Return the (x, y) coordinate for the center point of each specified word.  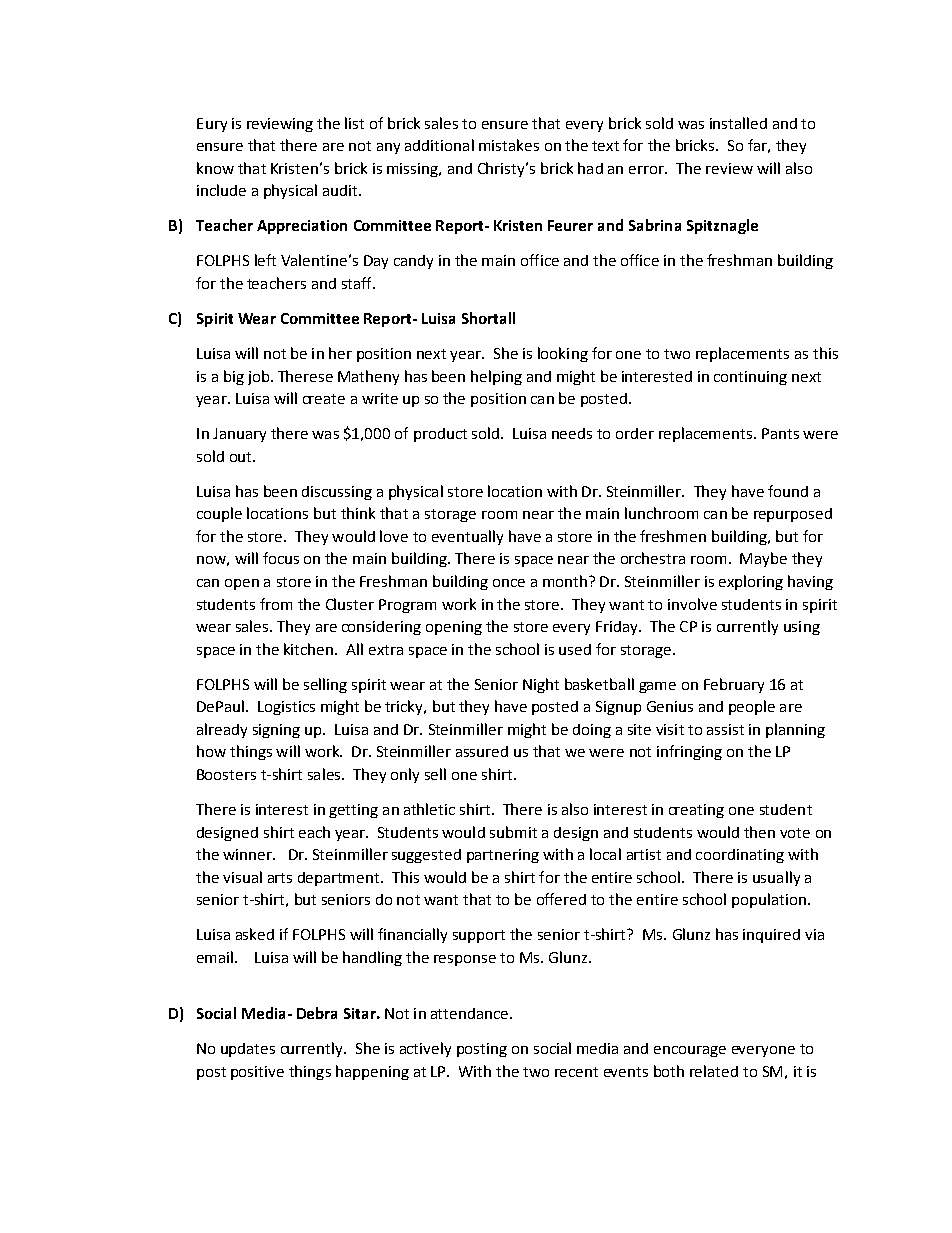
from (276, 604)
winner (248, 854)
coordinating (740, 856)
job (258, 377)
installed (738, 123)
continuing (750, 378)
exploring (751, 582)
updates (248, 1050)
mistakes (509, 145)
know (215, 168)
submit (513, 832)
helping (496, 377)
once (509, 583)
